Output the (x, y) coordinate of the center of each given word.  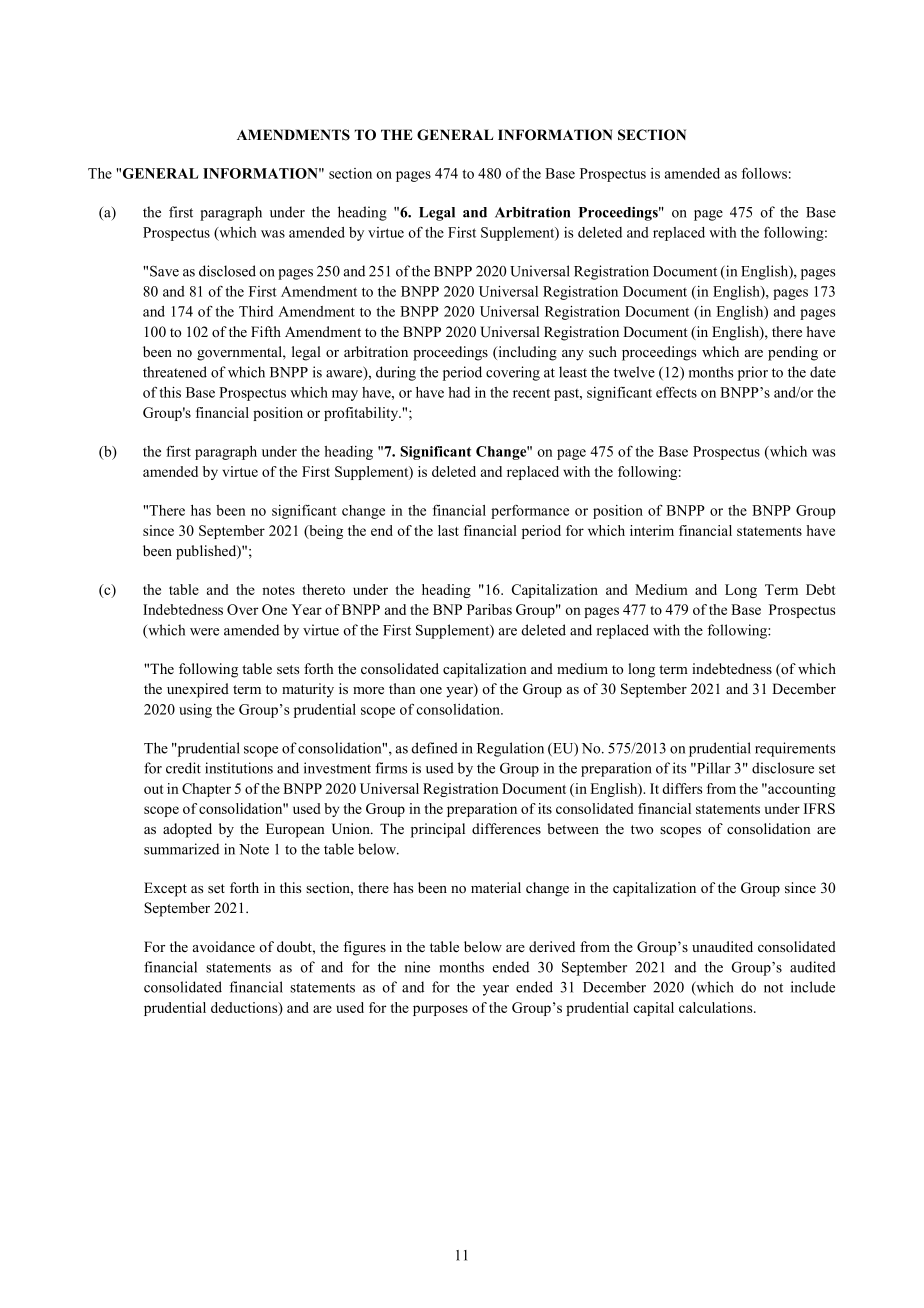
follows (764, 173)
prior (753, 373)
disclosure (783, 768)
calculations (717, 1007)
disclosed (227, 271)
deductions (245, 1008)
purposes (440, 1010)
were (204, 632)
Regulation (510, 749)
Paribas (489, 609)
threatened (175, 372)
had (459, 392)
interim (652, 530)
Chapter (206, 790)
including (526, 353)
